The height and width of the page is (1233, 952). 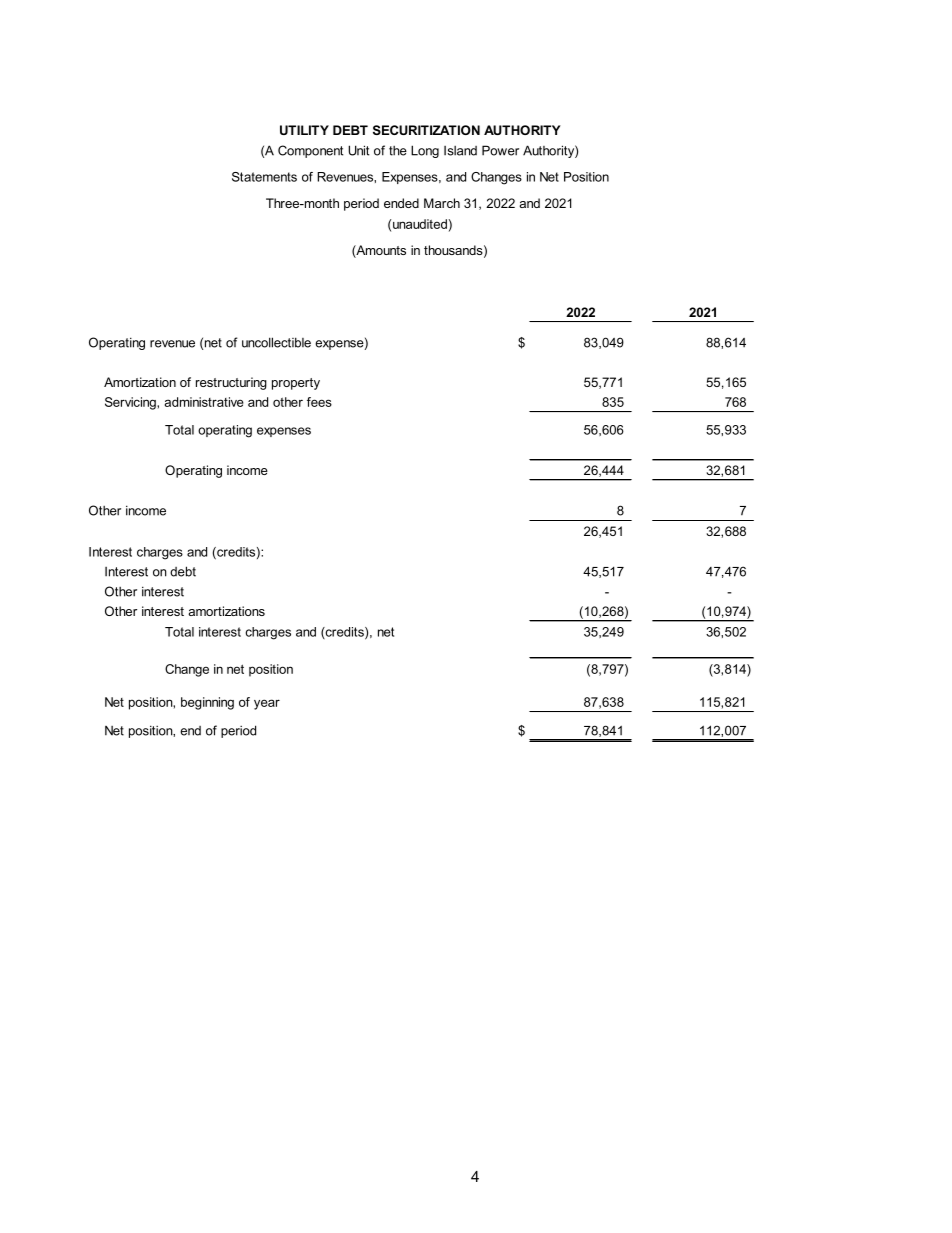 What do you see at coordinates (310, 151) in the page?
I see `Component` at bounding box center [310, 151].
